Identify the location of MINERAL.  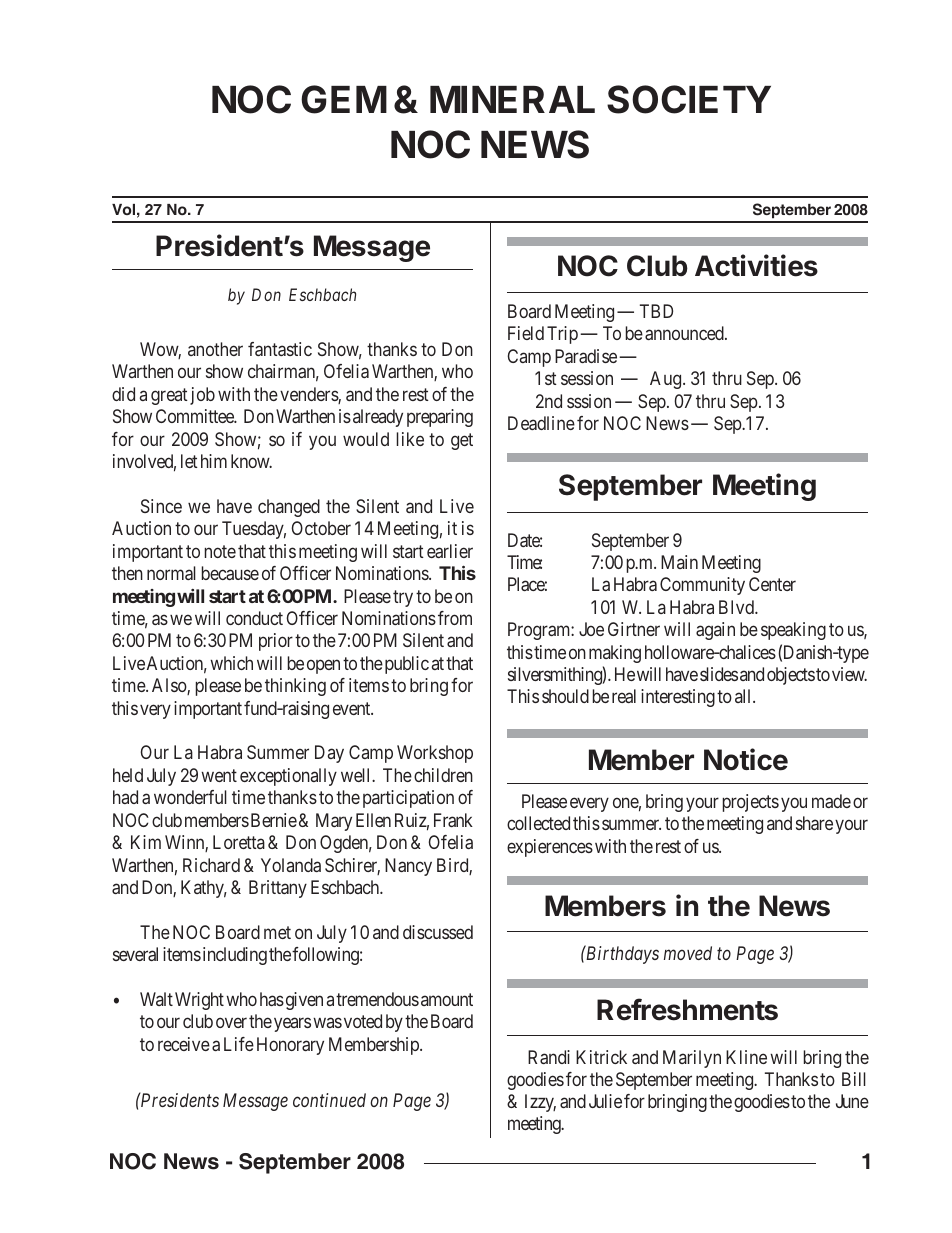
(512, 99).
